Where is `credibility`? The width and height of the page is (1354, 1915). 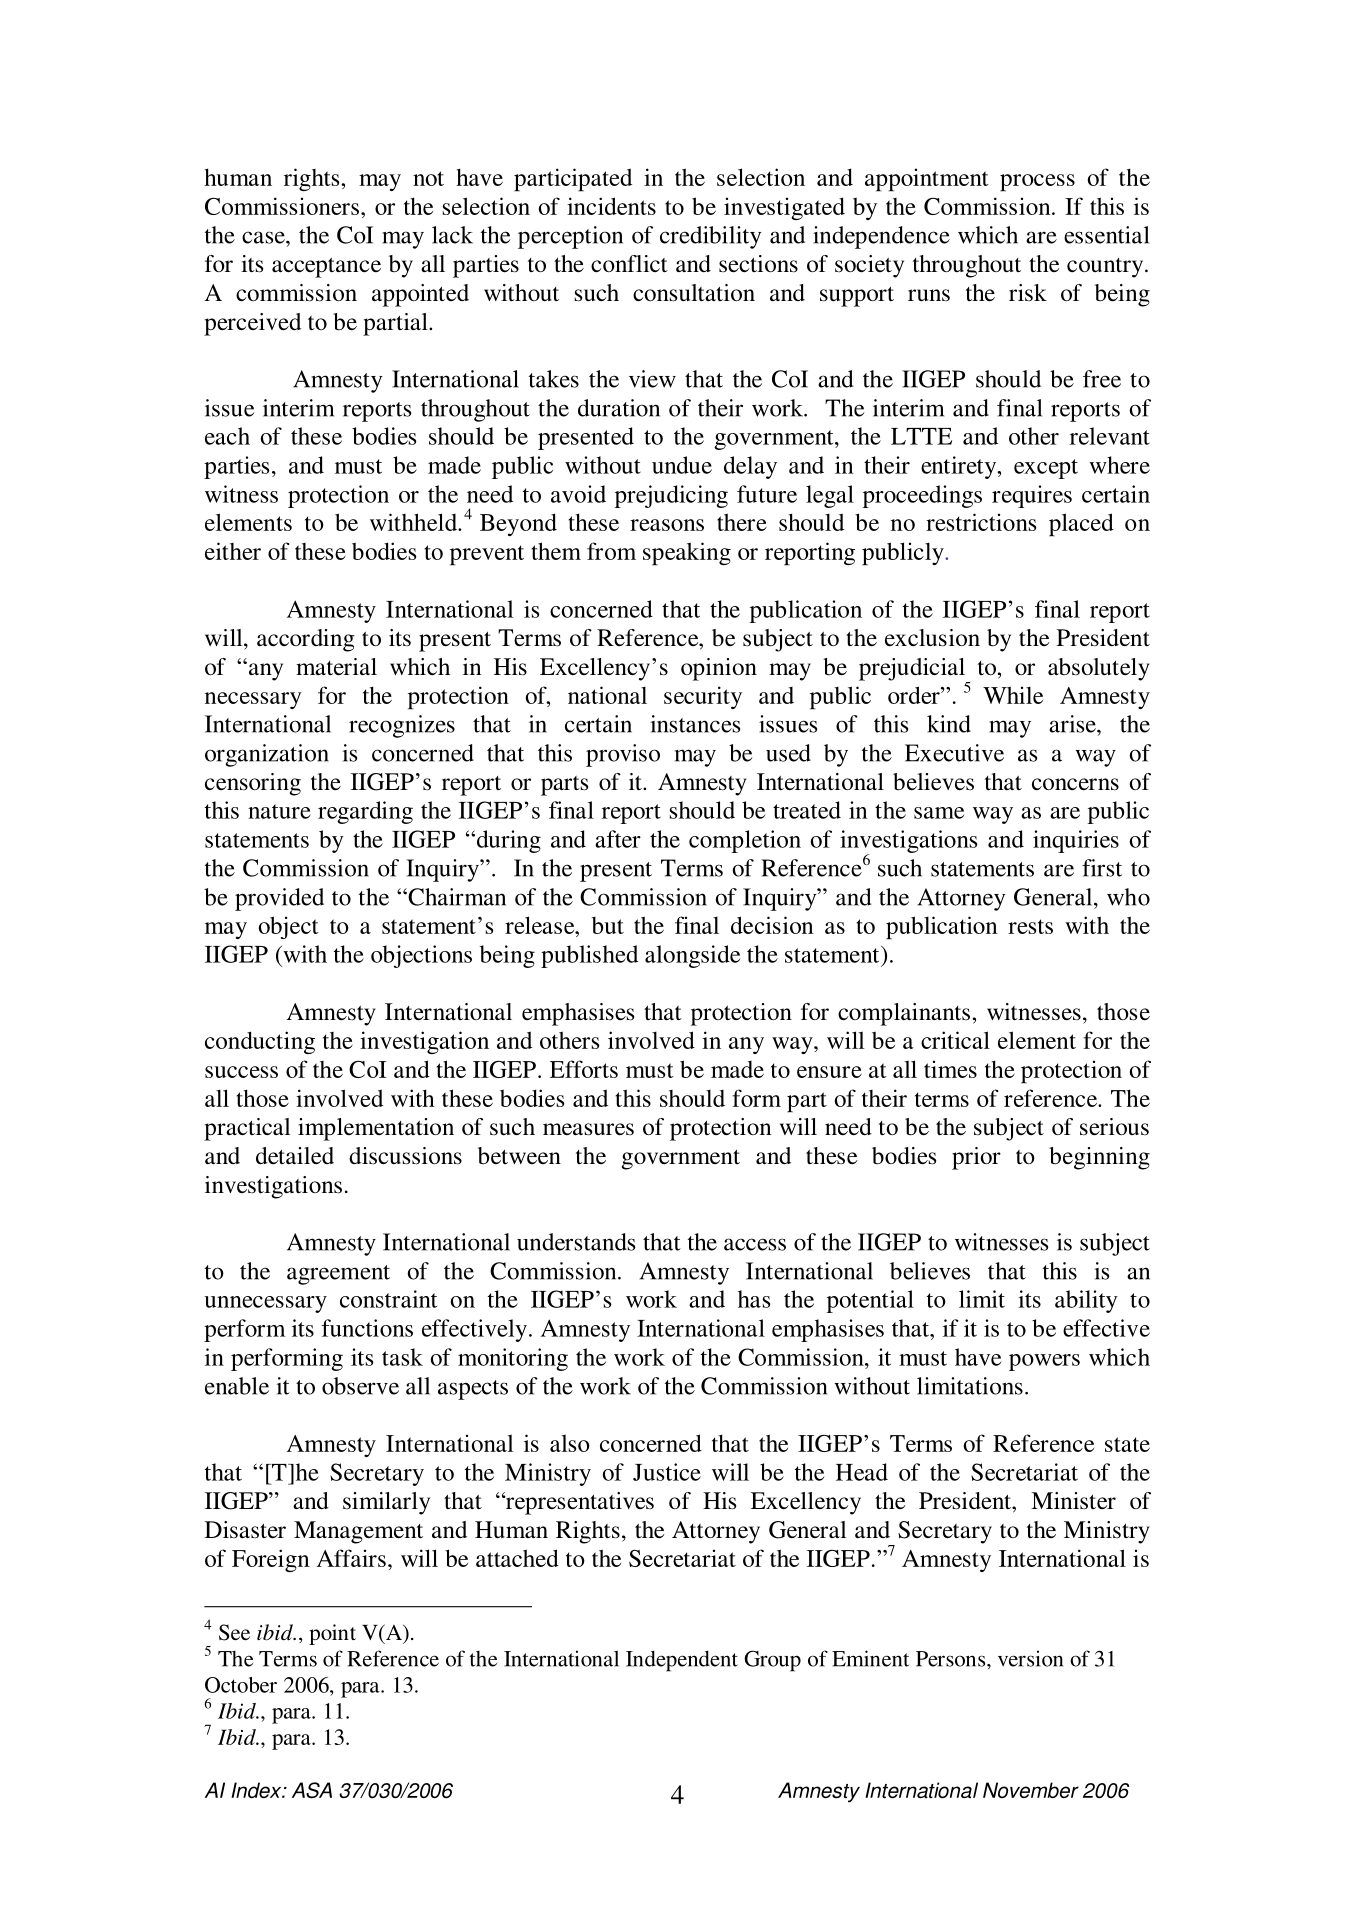 credibility is located at coordinates (710, 237).
